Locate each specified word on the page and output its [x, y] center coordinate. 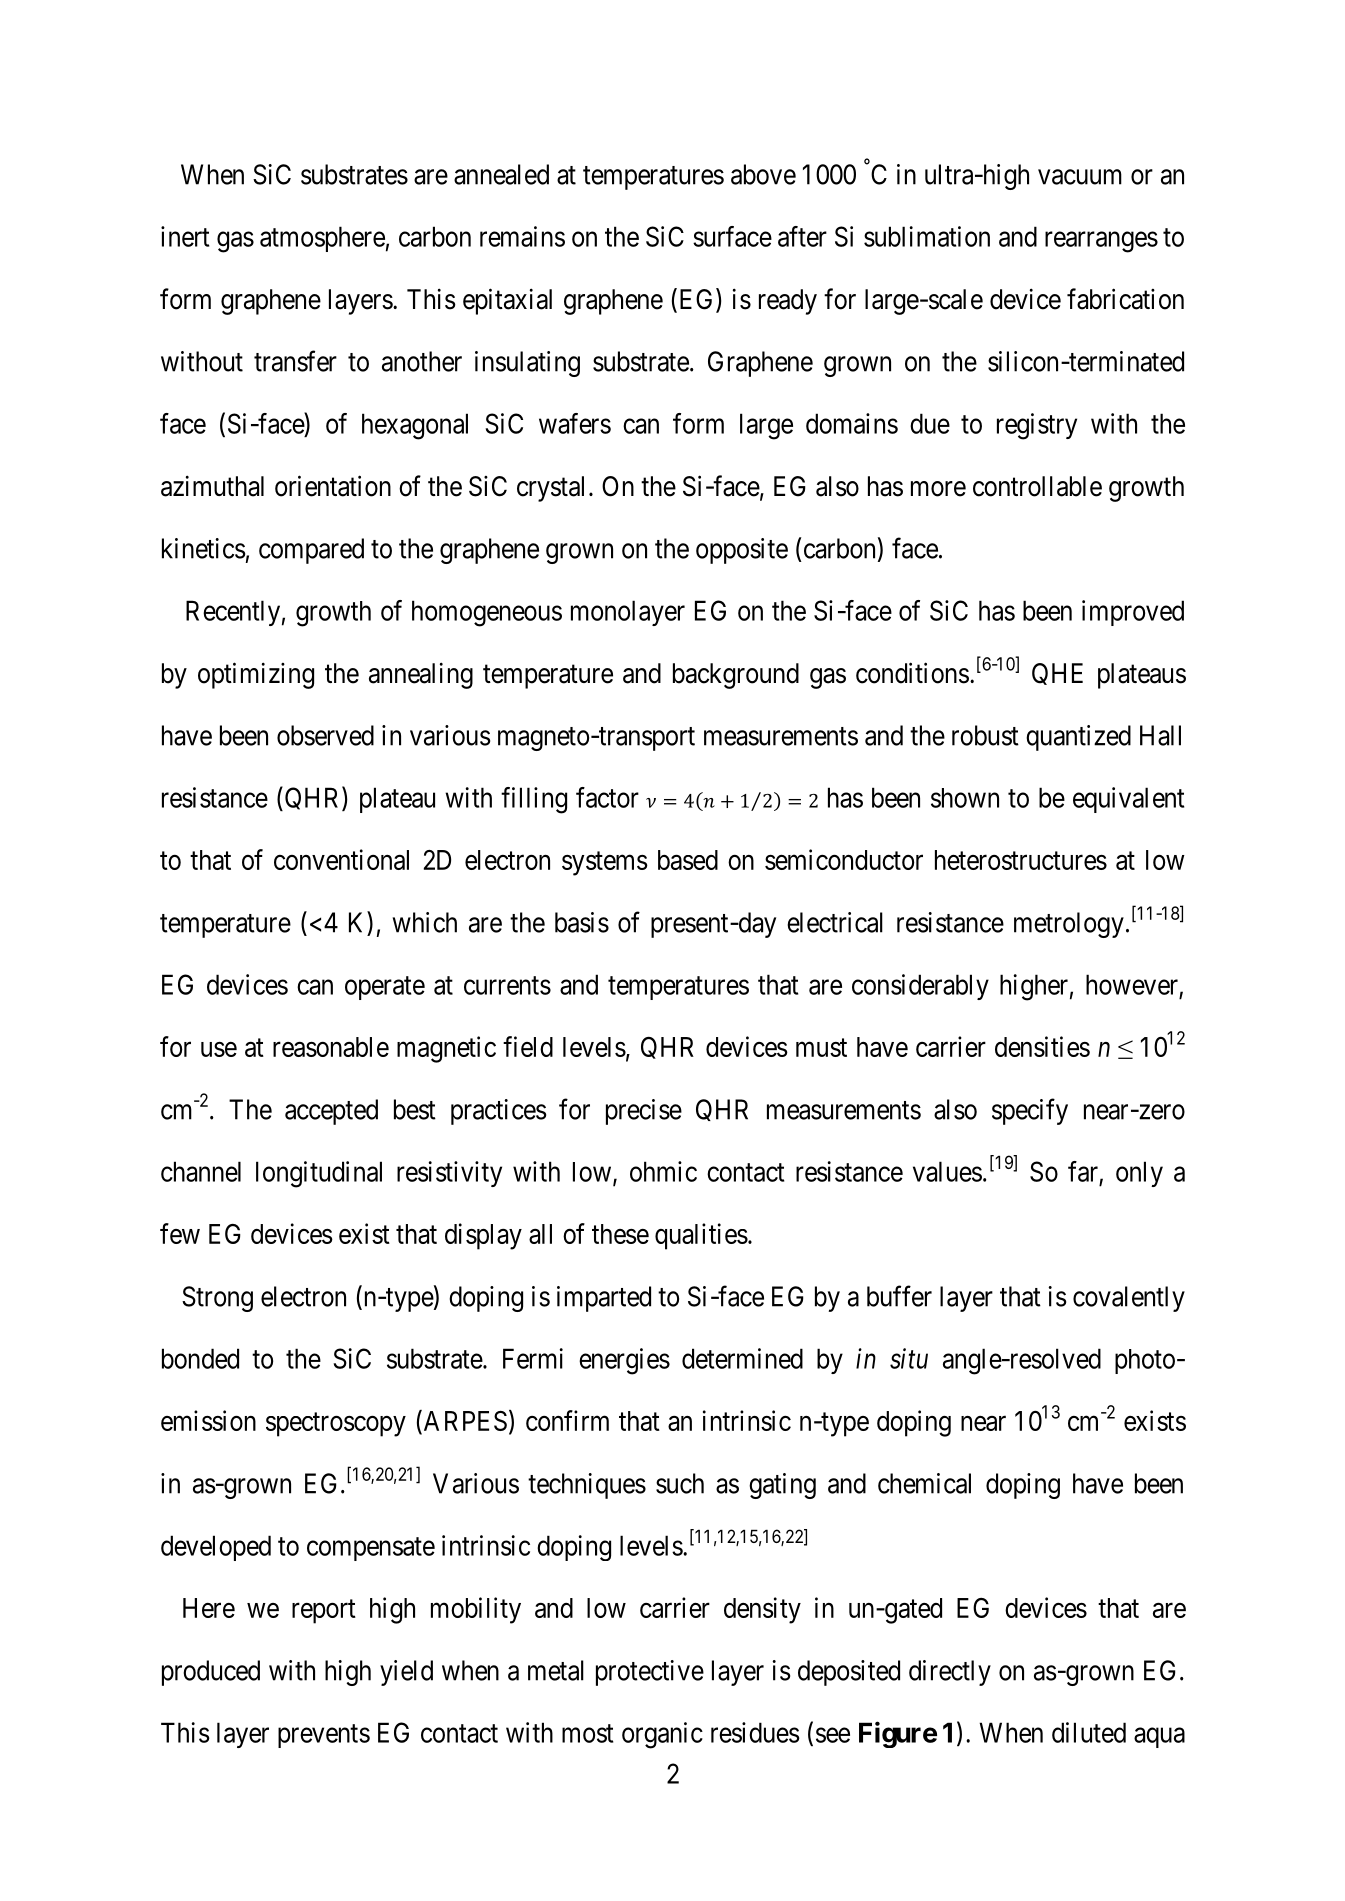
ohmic [663, 1171]
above [763, 174]
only [1139, 1174]
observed [325, 735]
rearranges [1101, 242]
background [736, 676]
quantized [1078, 738]
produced [211, 1673]
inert [185, 236]
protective [650, 1673]
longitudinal [319, 1174]
